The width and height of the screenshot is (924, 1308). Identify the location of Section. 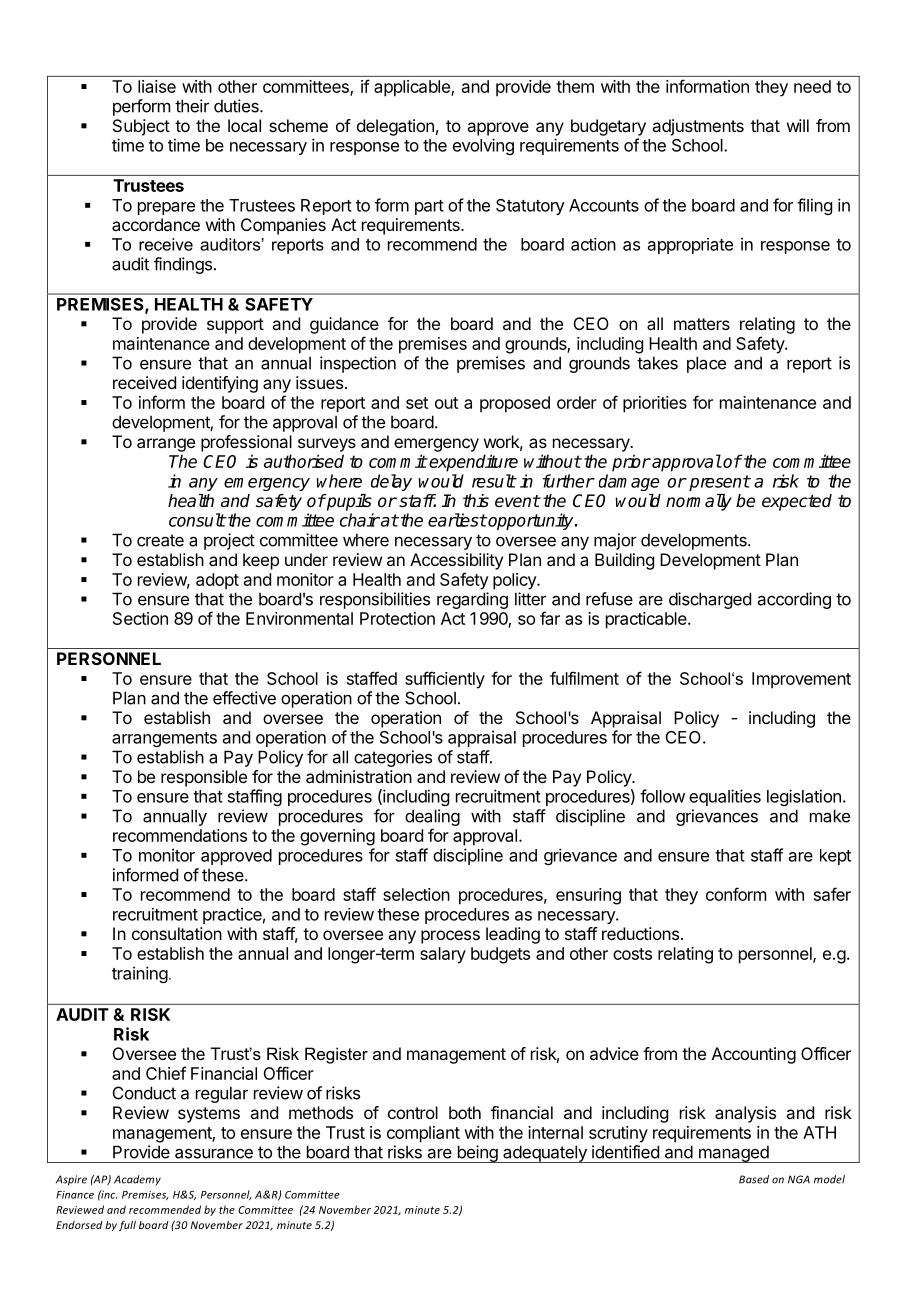
(140, 618).
